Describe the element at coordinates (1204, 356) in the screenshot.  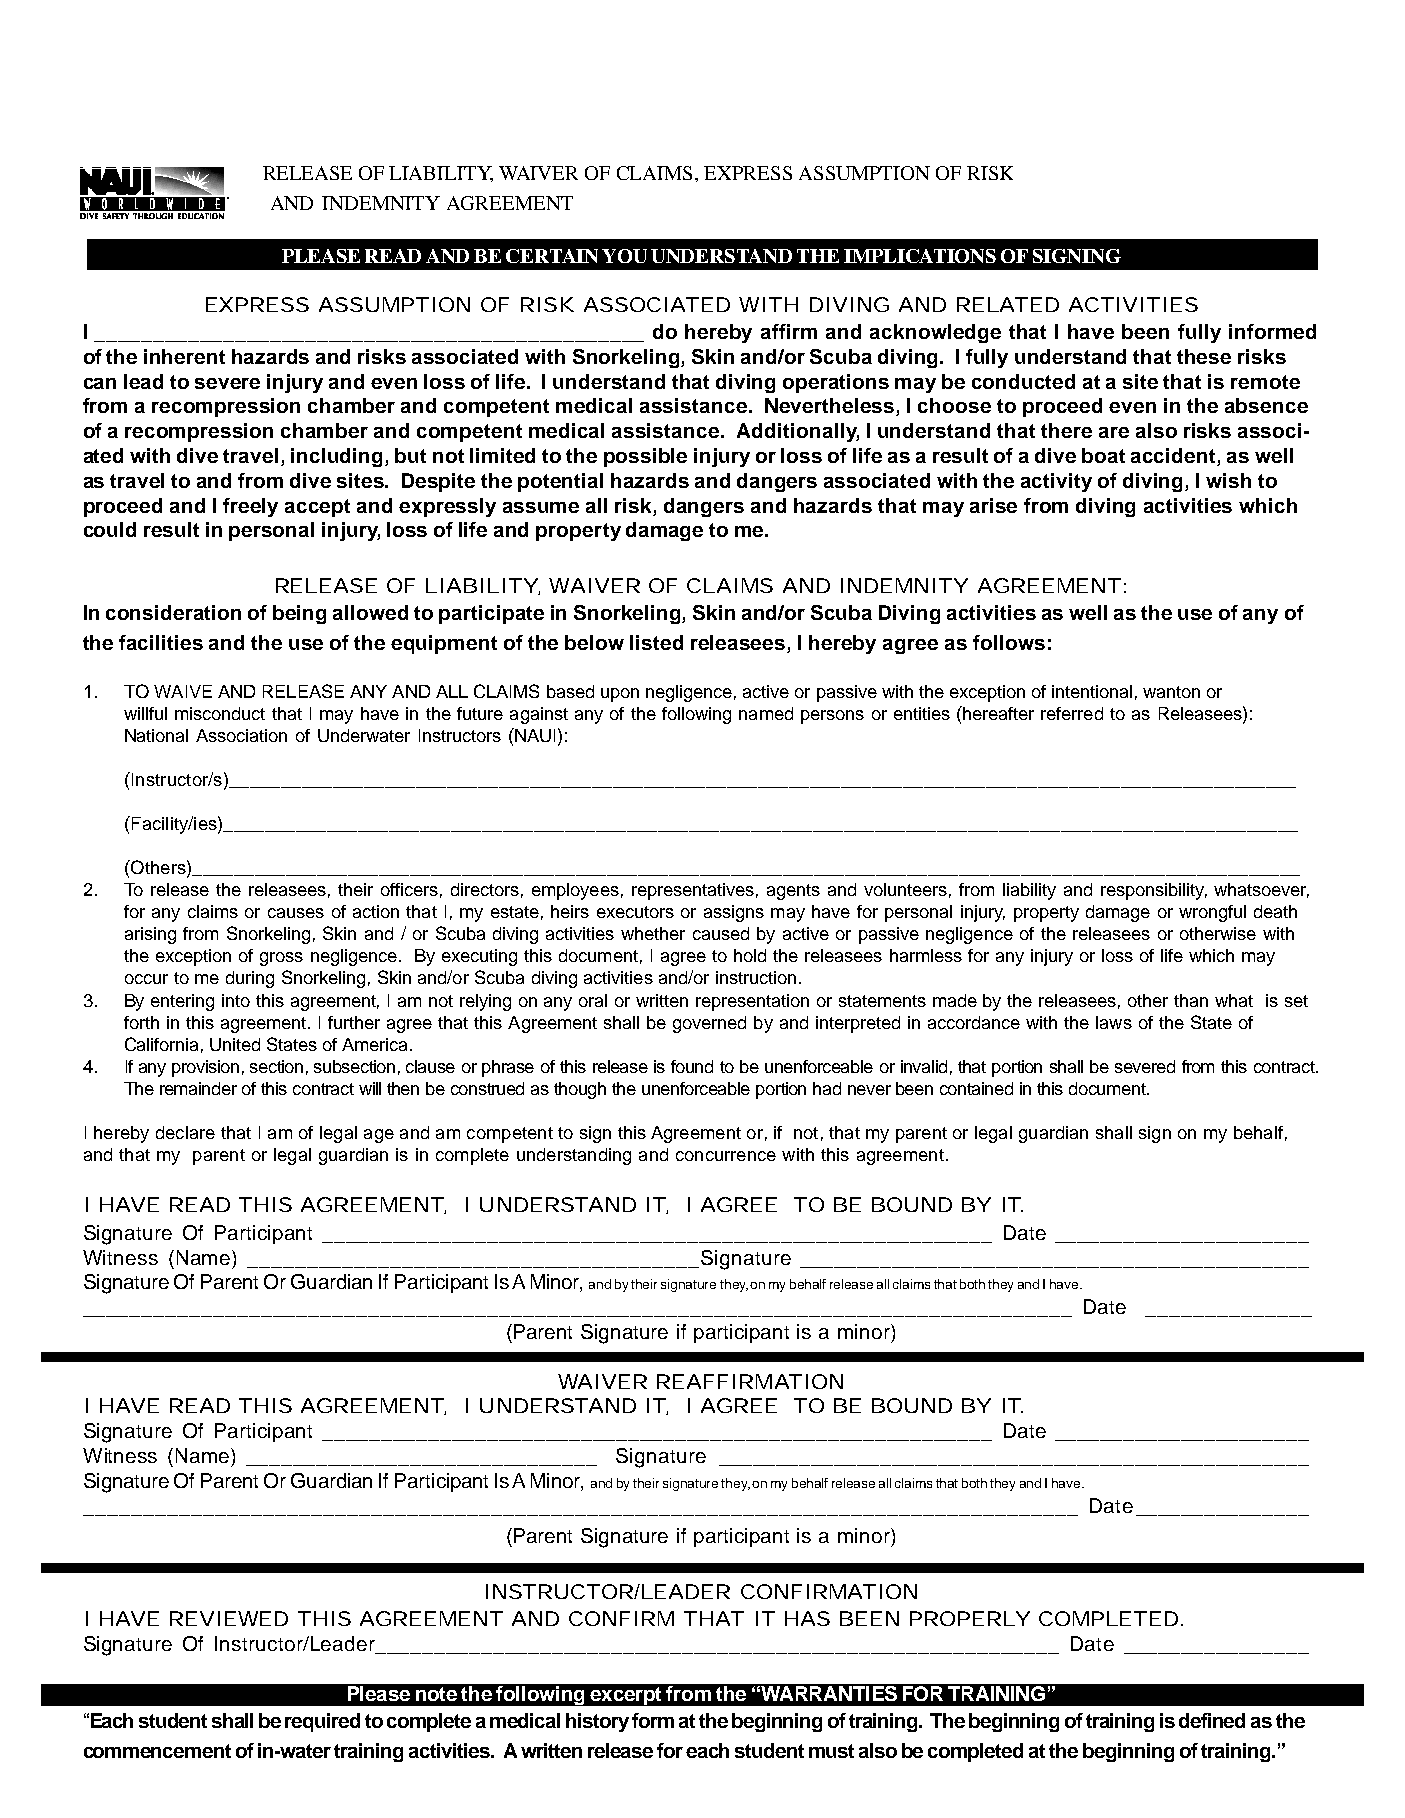
I see `these` at that location.
